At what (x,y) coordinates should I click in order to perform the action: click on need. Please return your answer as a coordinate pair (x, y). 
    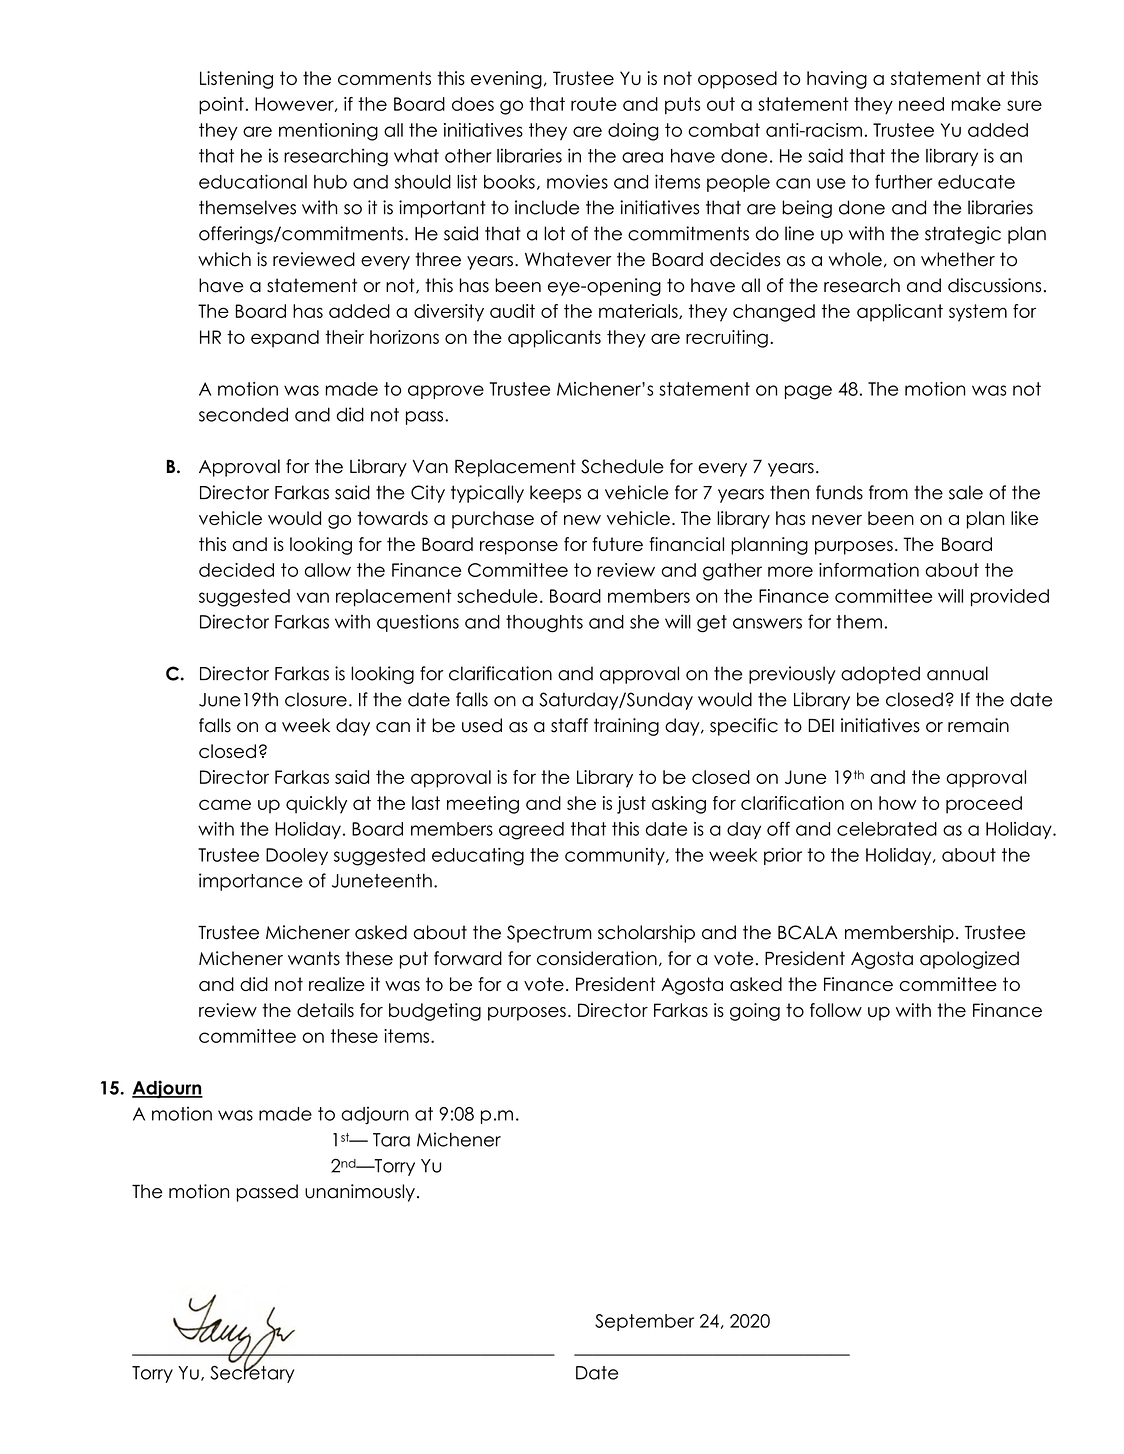
    Looking at the image, I should click on (921, 104).
